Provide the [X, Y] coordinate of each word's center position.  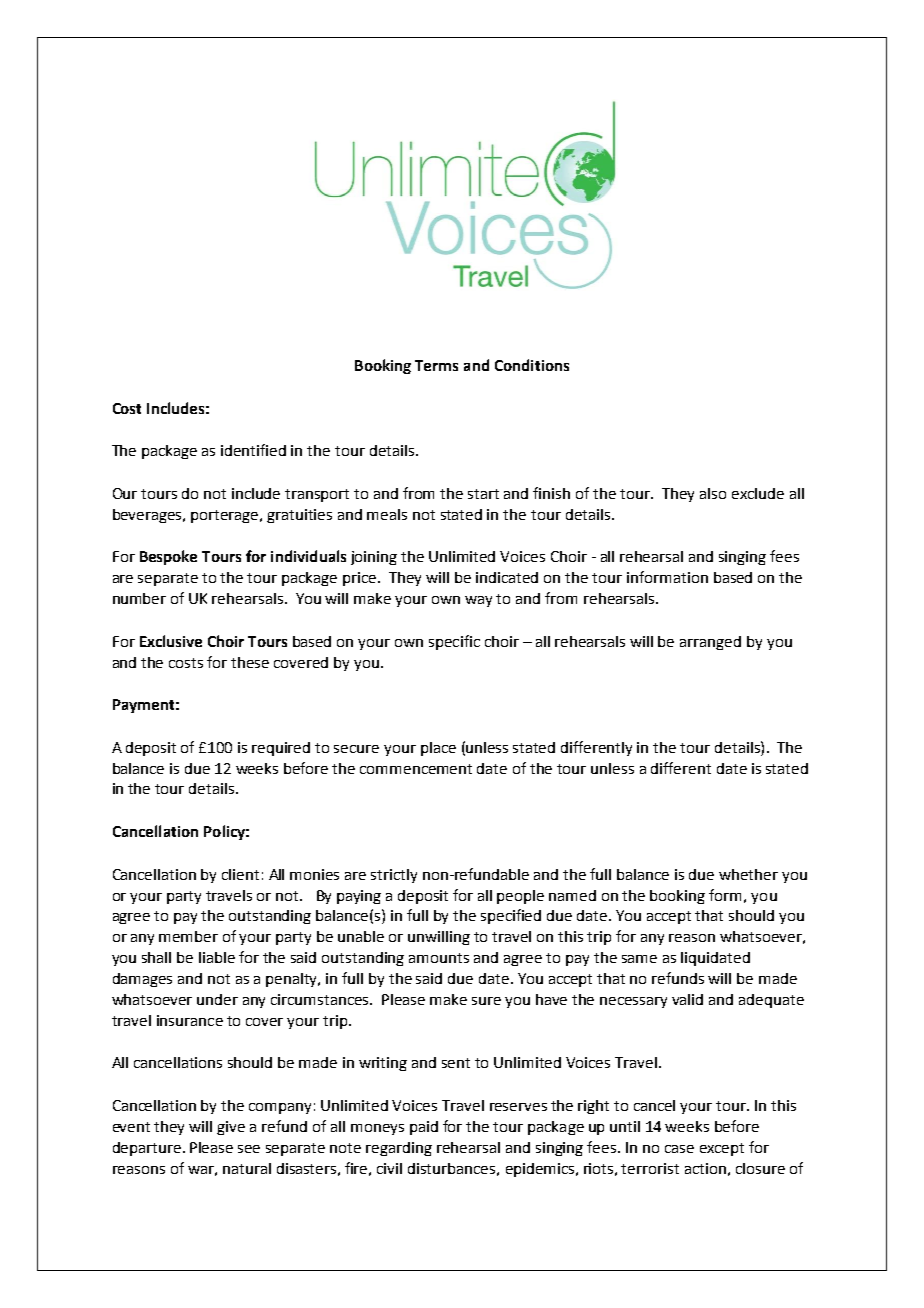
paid [424, 1128]
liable [217, 957]
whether [748, 874]
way [478, 601]
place [438, 749]
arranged [710, 643]
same [639, 959]
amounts [439, 958]
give [231, 1128]
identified [253, 450]
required [281, 749]
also [713, 493]
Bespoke [168, 557]
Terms [436, 365]
